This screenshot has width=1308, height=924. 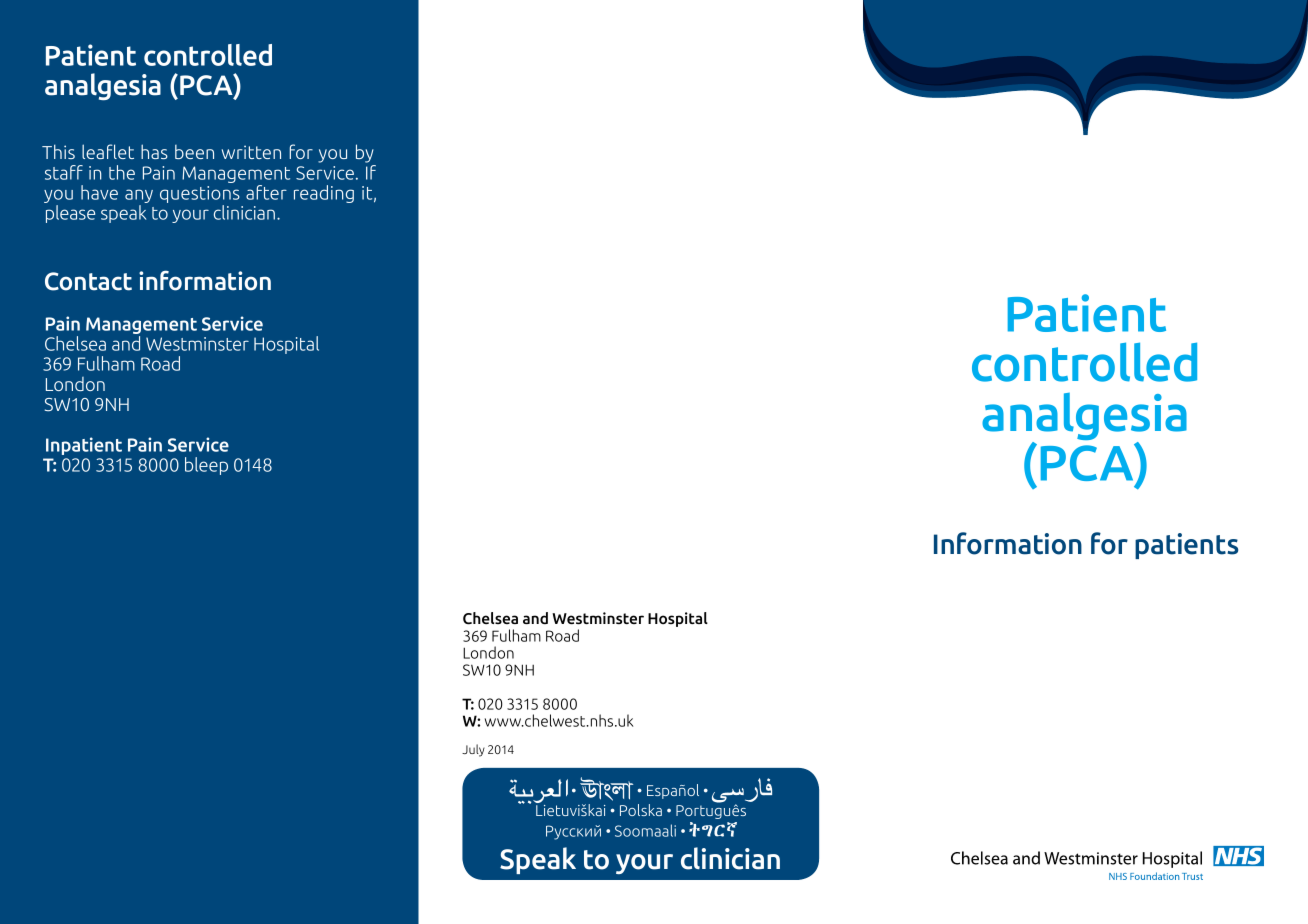 I want to click on written, so click(x=251, y=152).
